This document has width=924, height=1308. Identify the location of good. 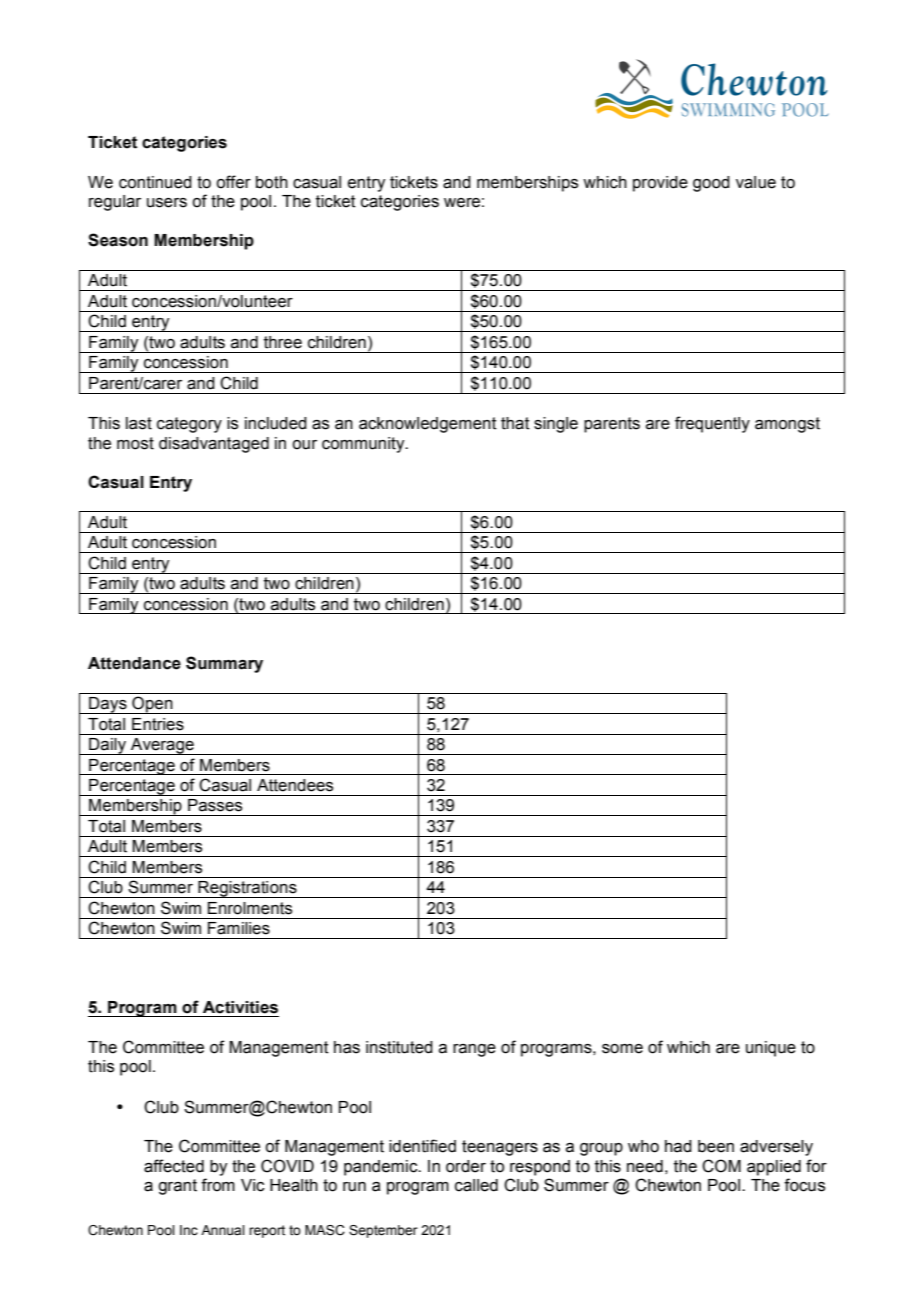
(711, 184).
